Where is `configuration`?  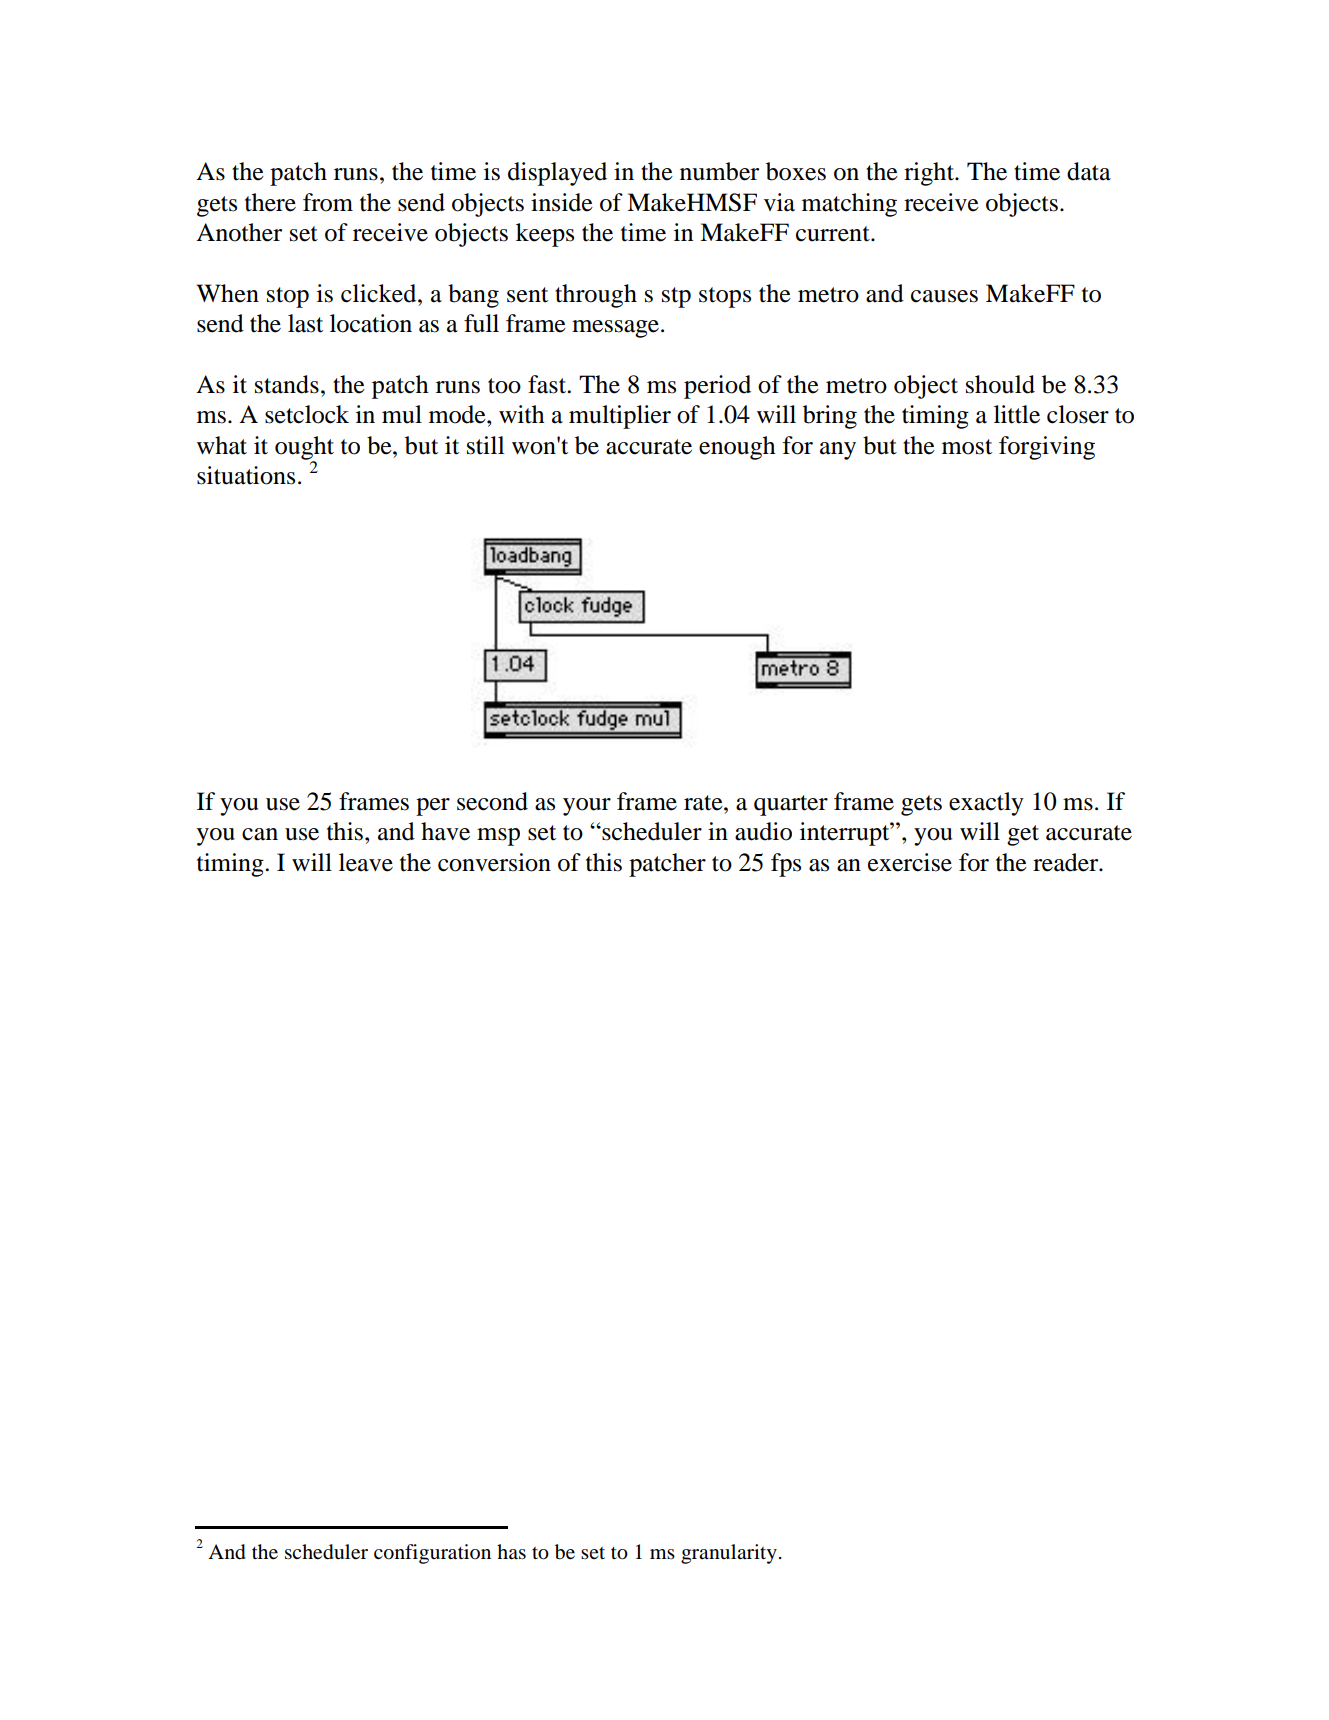
configuration is located at coordinates (432, 1554).
